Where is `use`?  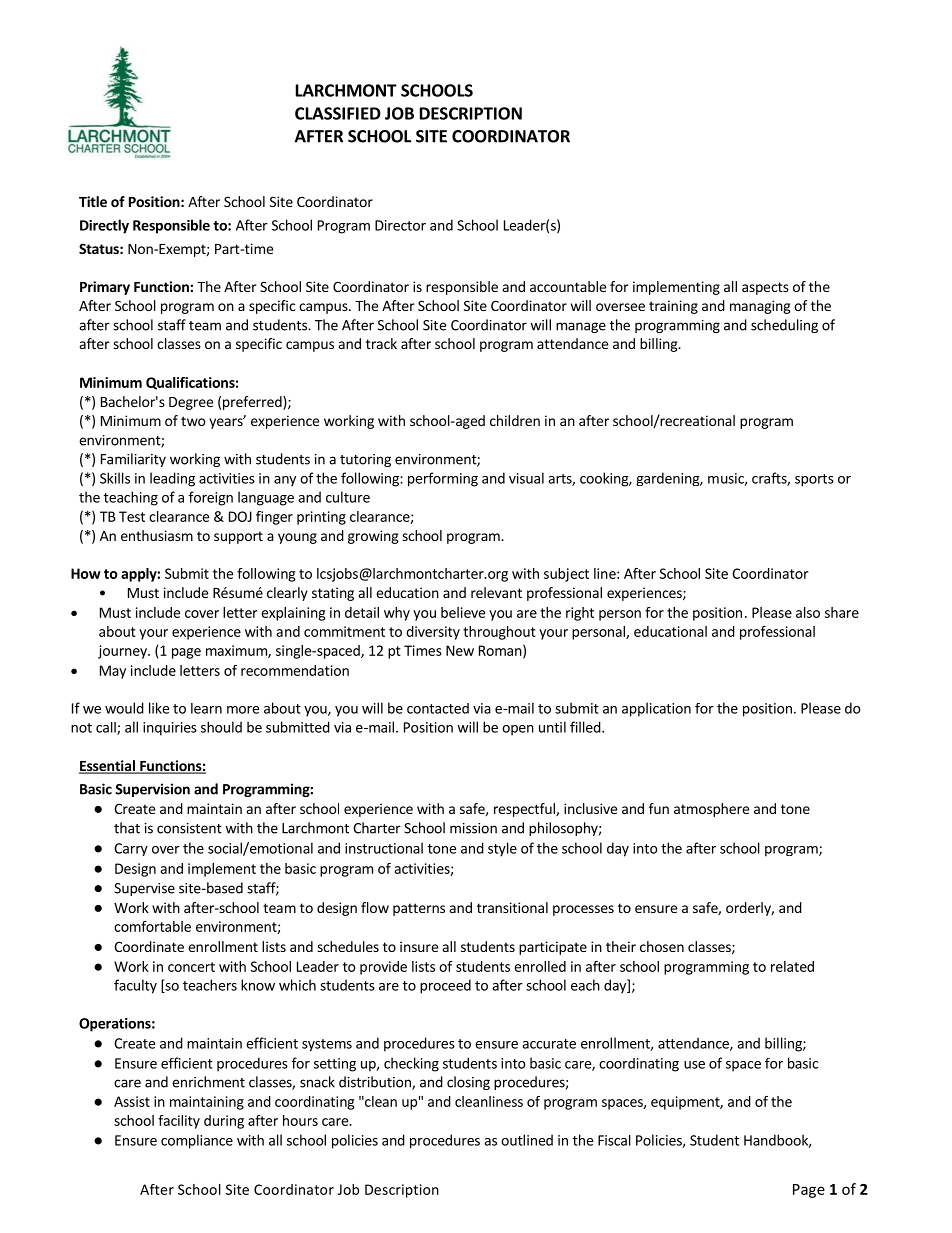 use is located at coordinates (694, 1065).
